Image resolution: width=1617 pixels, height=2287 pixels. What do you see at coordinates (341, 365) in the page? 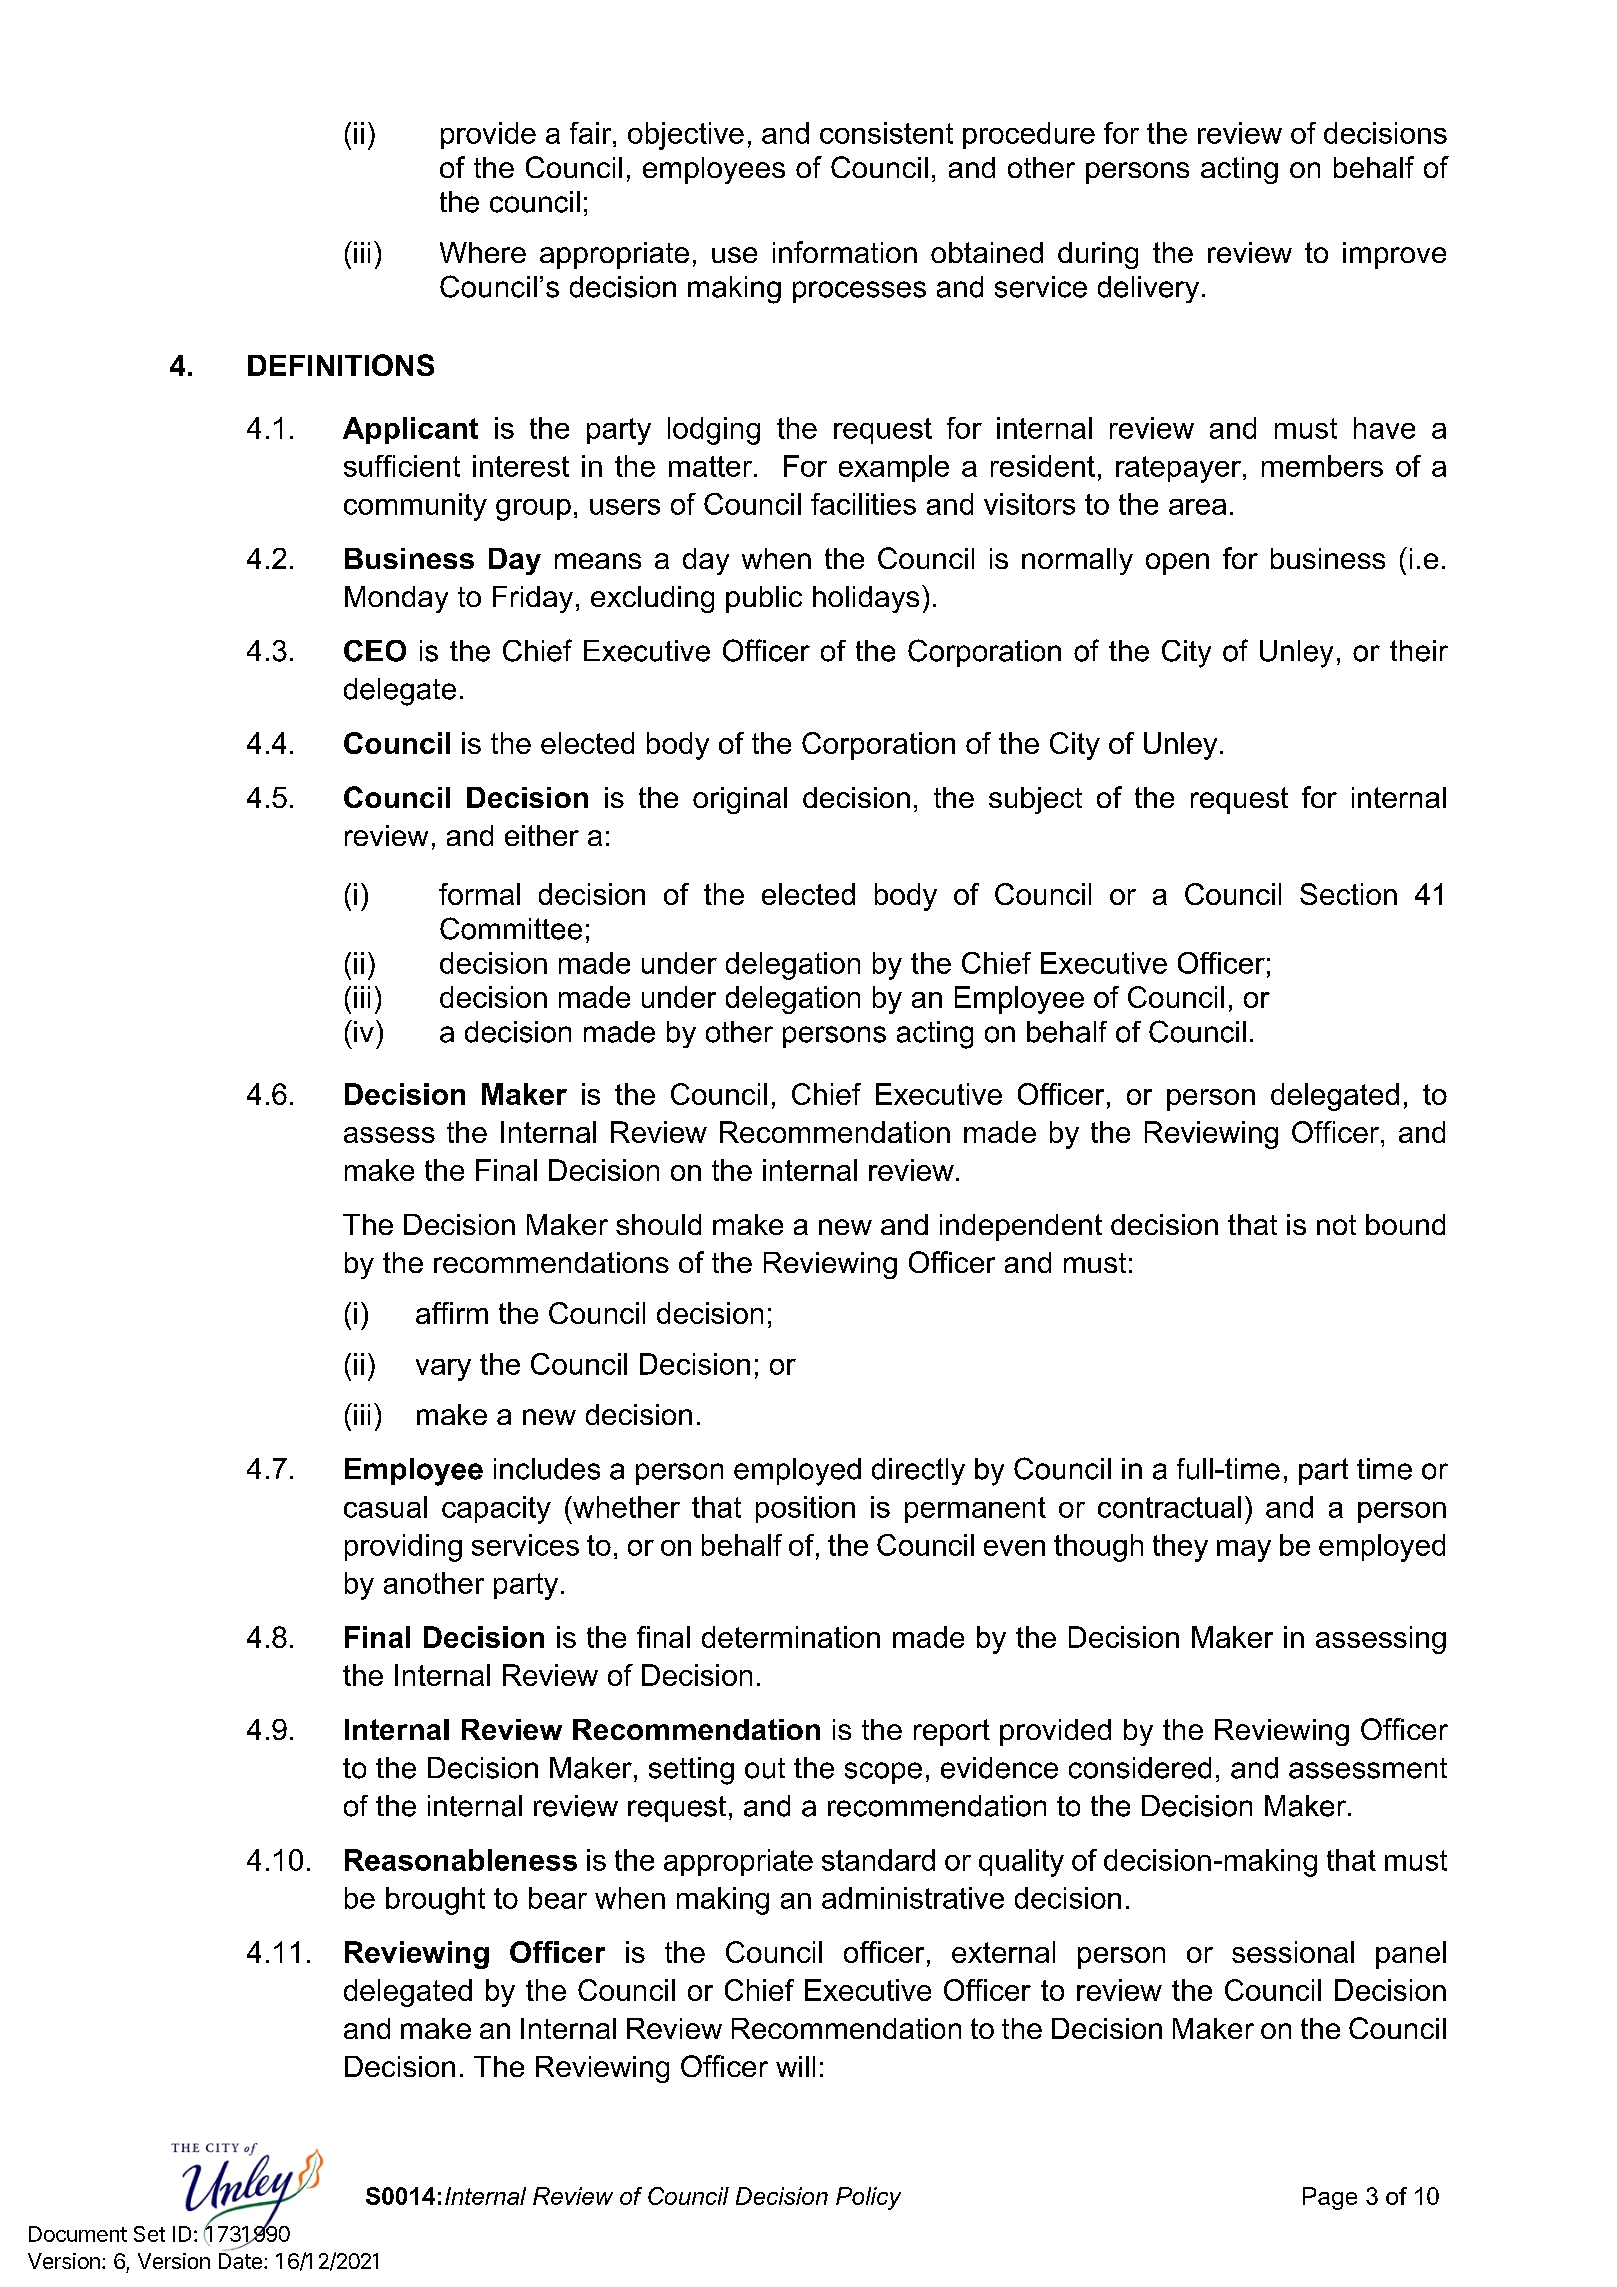
I see `DEFINITIONS` at bounding box center [341, 365].
